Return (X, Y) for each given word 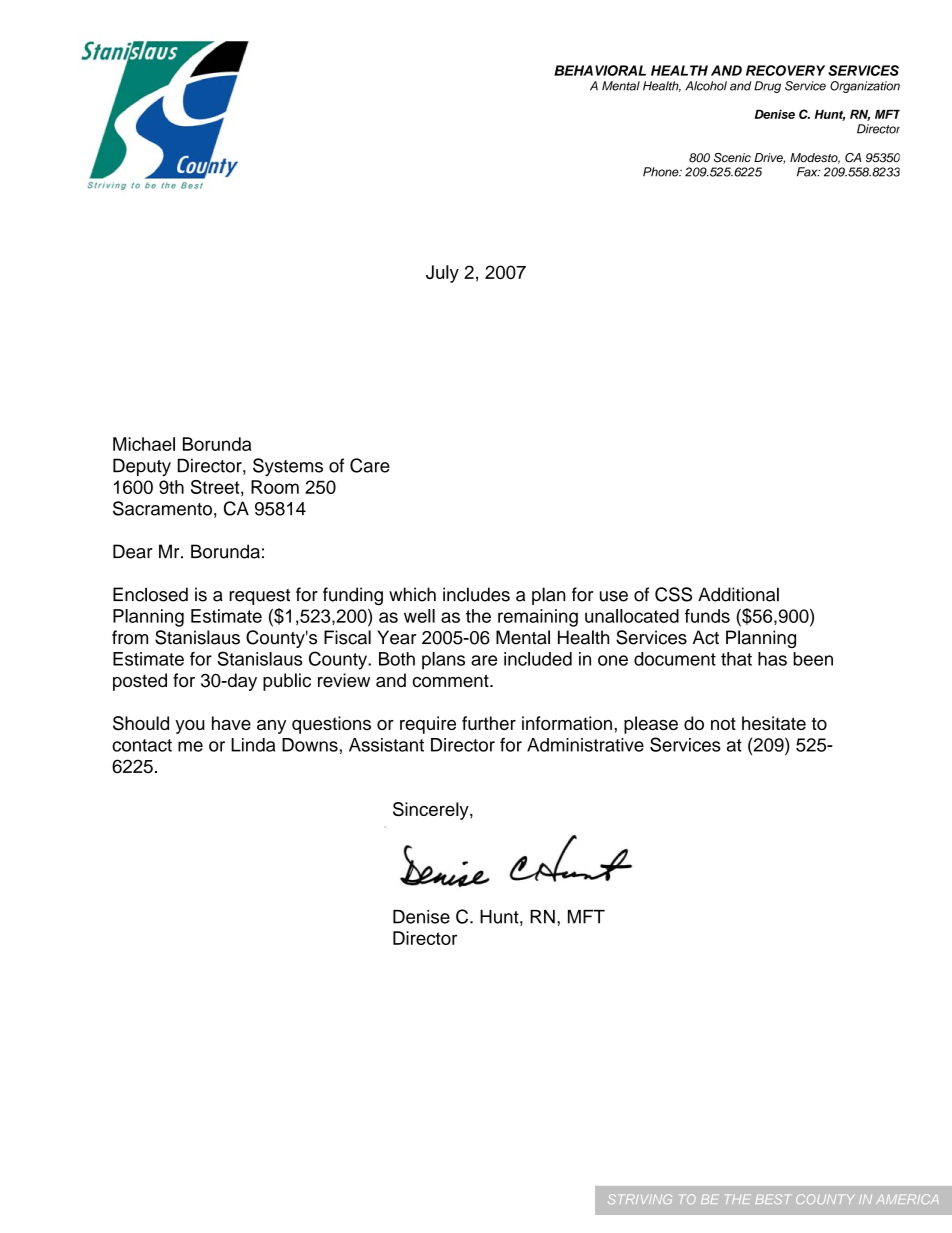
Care (370, 465)
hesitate (774, 723)
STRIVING (640, 1199)
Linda (253, 745)
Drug (767, 87)
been (813, 659)
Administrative (585, 745)
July (442, 274)
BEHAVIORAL (600, 70)
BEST (772, 1199)
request (259, 597)
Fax (808, 172)
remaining (538, 618)
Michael (144, 444)
